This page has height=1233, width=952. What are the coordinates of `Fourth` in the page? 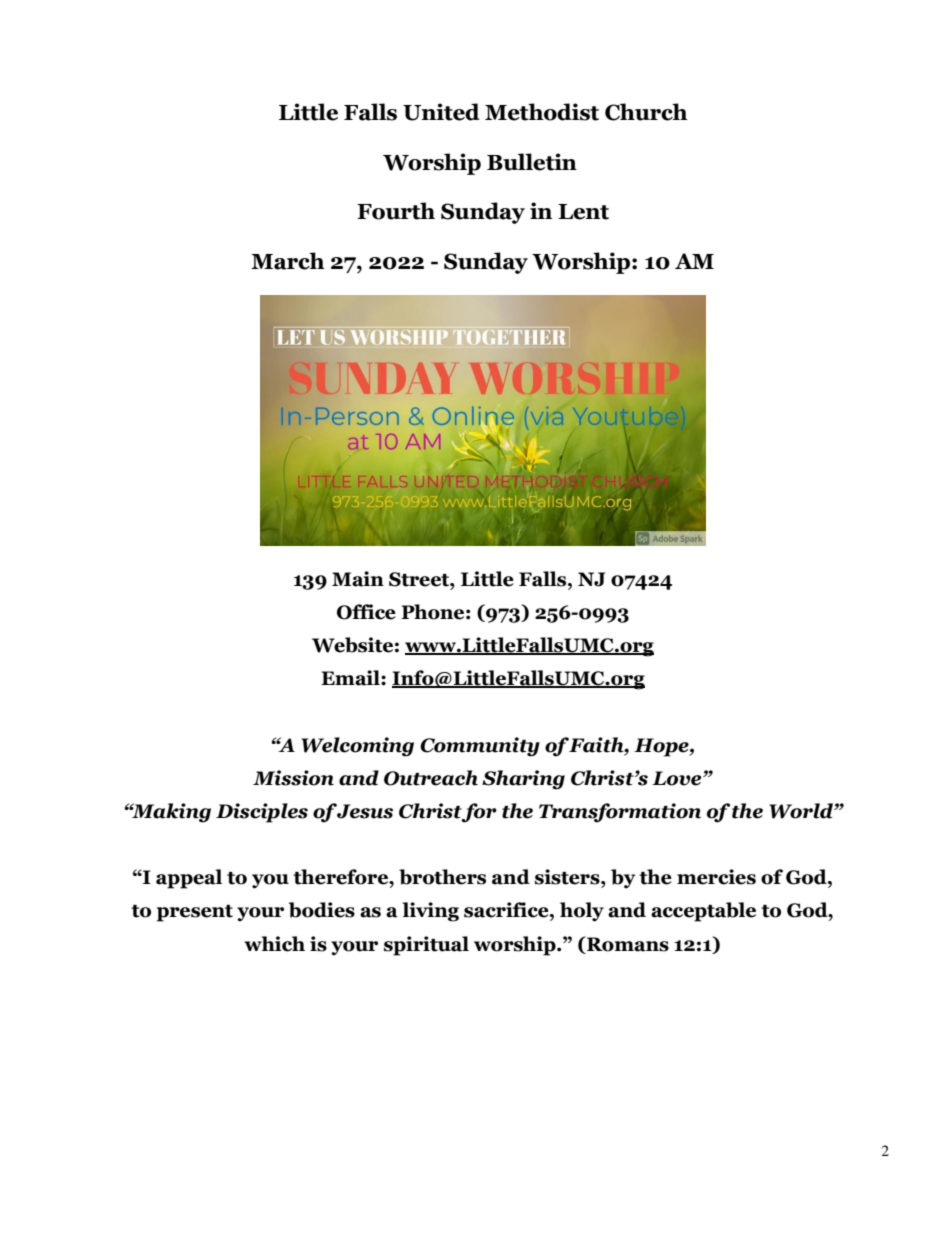 It's located at (396, 211).
